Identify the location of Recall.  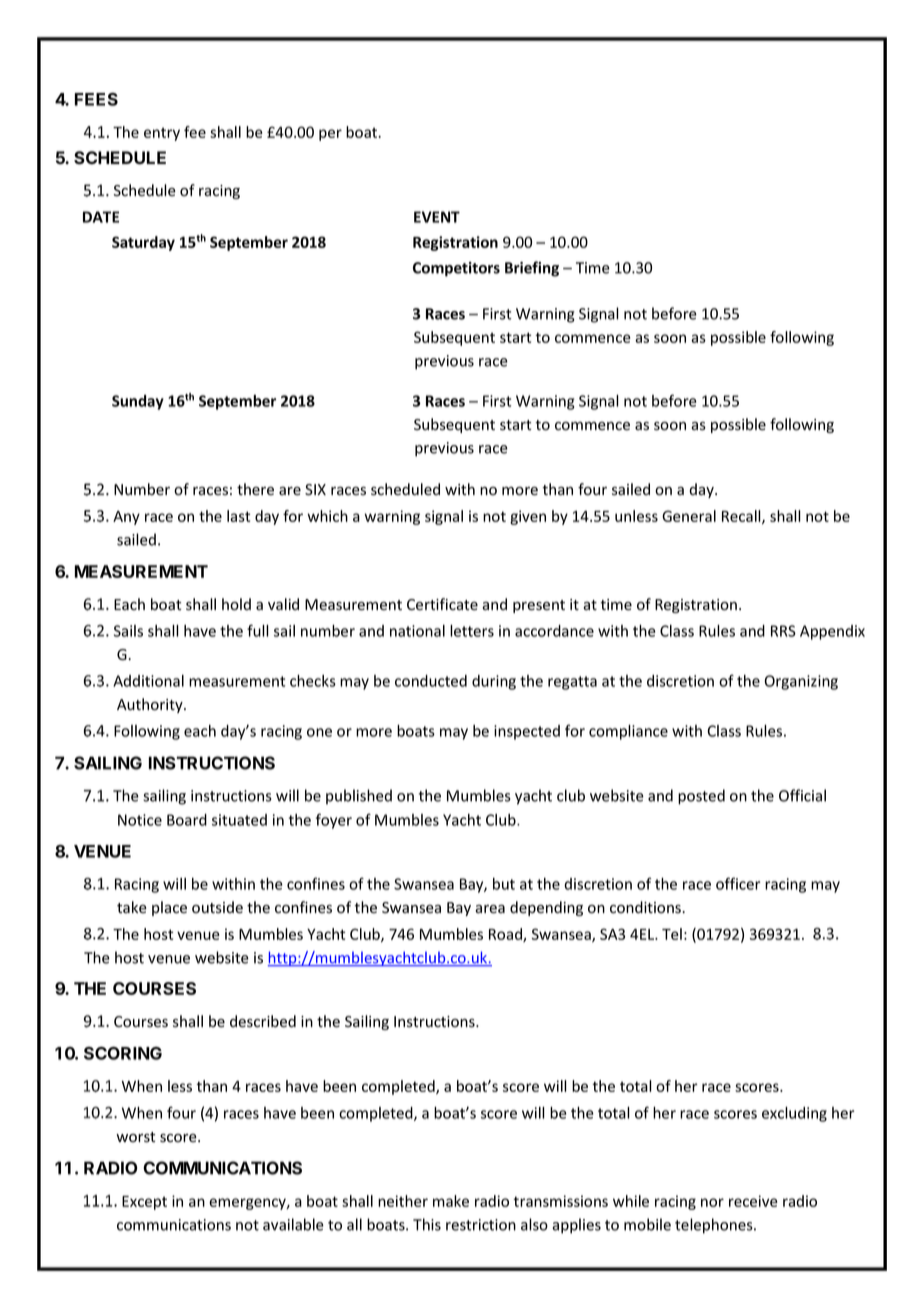
(742, 517).
